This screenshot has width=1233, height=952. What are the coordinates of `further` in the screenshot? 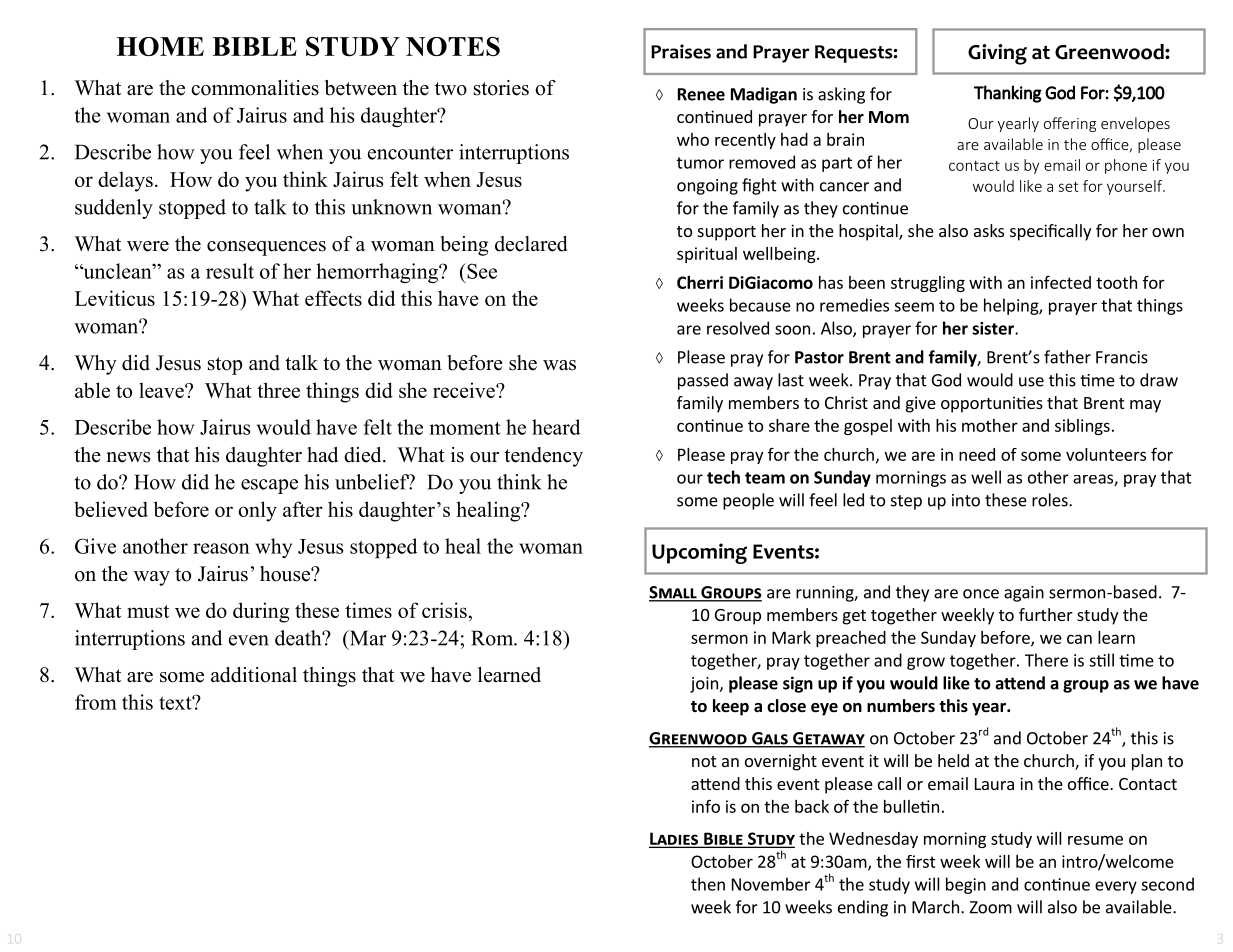 It's located at (1046, 614).
